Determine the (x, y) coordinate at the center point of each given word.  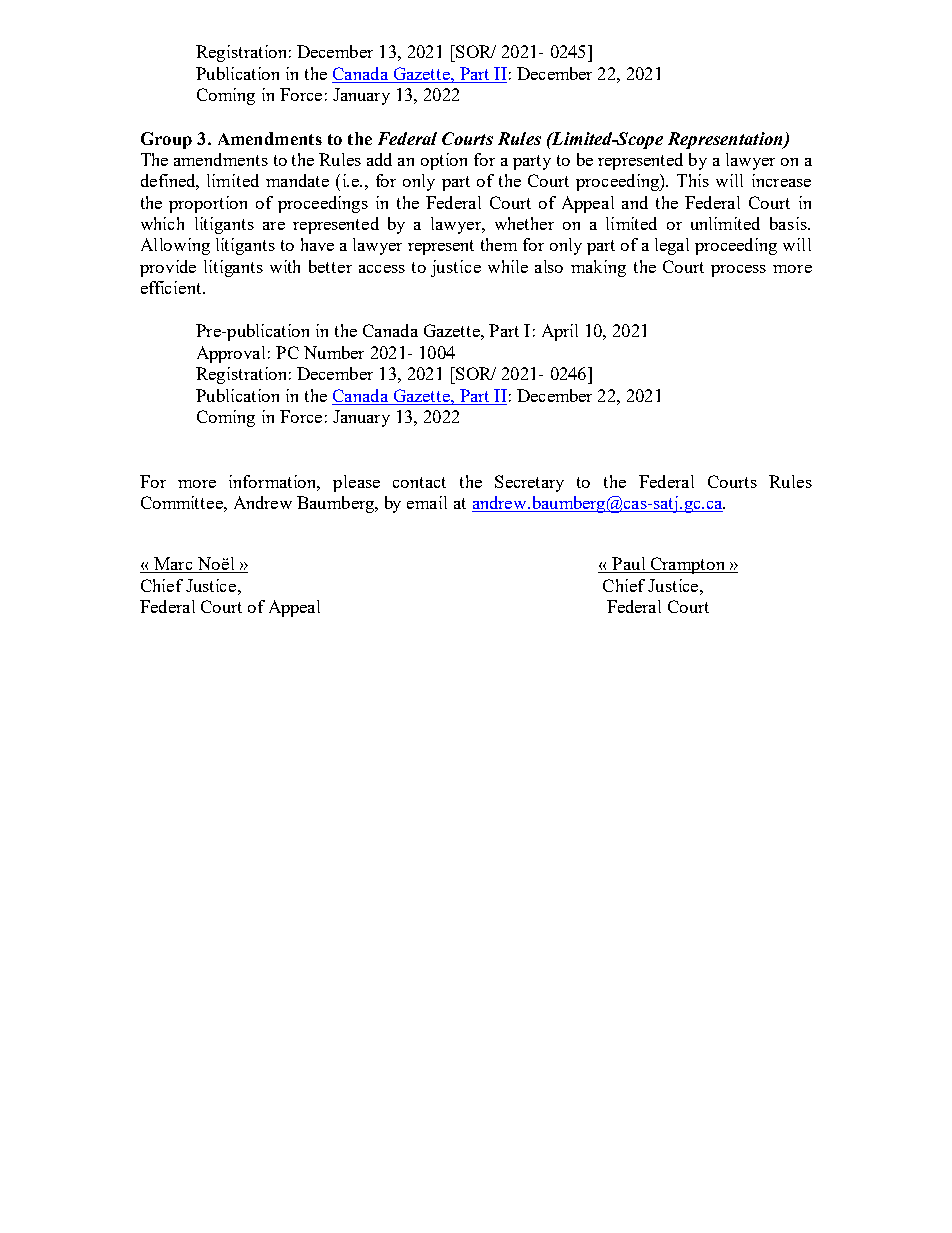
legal (672, 246)
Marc (173, 565)
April (560, 332)
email (427, 502)
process (738, 271)
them (499, 244)
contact (419, 482)
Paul (629, 565)
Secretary (529, 483)
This (693, 180)
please (356, 483)
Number (334, 352)
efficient (172, 287)
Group (166, 140)
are (274, 226)
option (444, 161)
